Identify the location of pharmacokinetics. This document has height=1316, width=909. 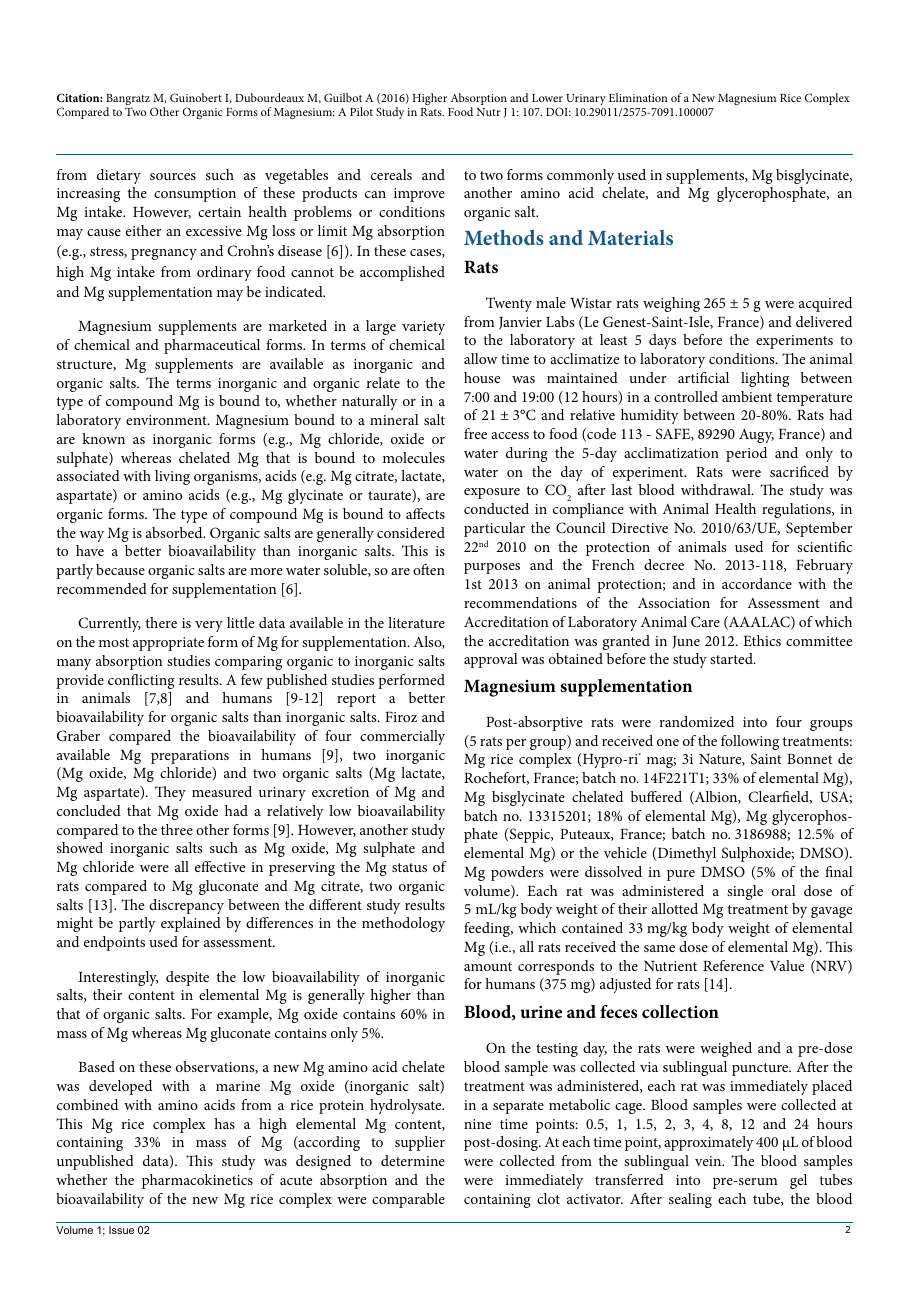
(197, 1181).
